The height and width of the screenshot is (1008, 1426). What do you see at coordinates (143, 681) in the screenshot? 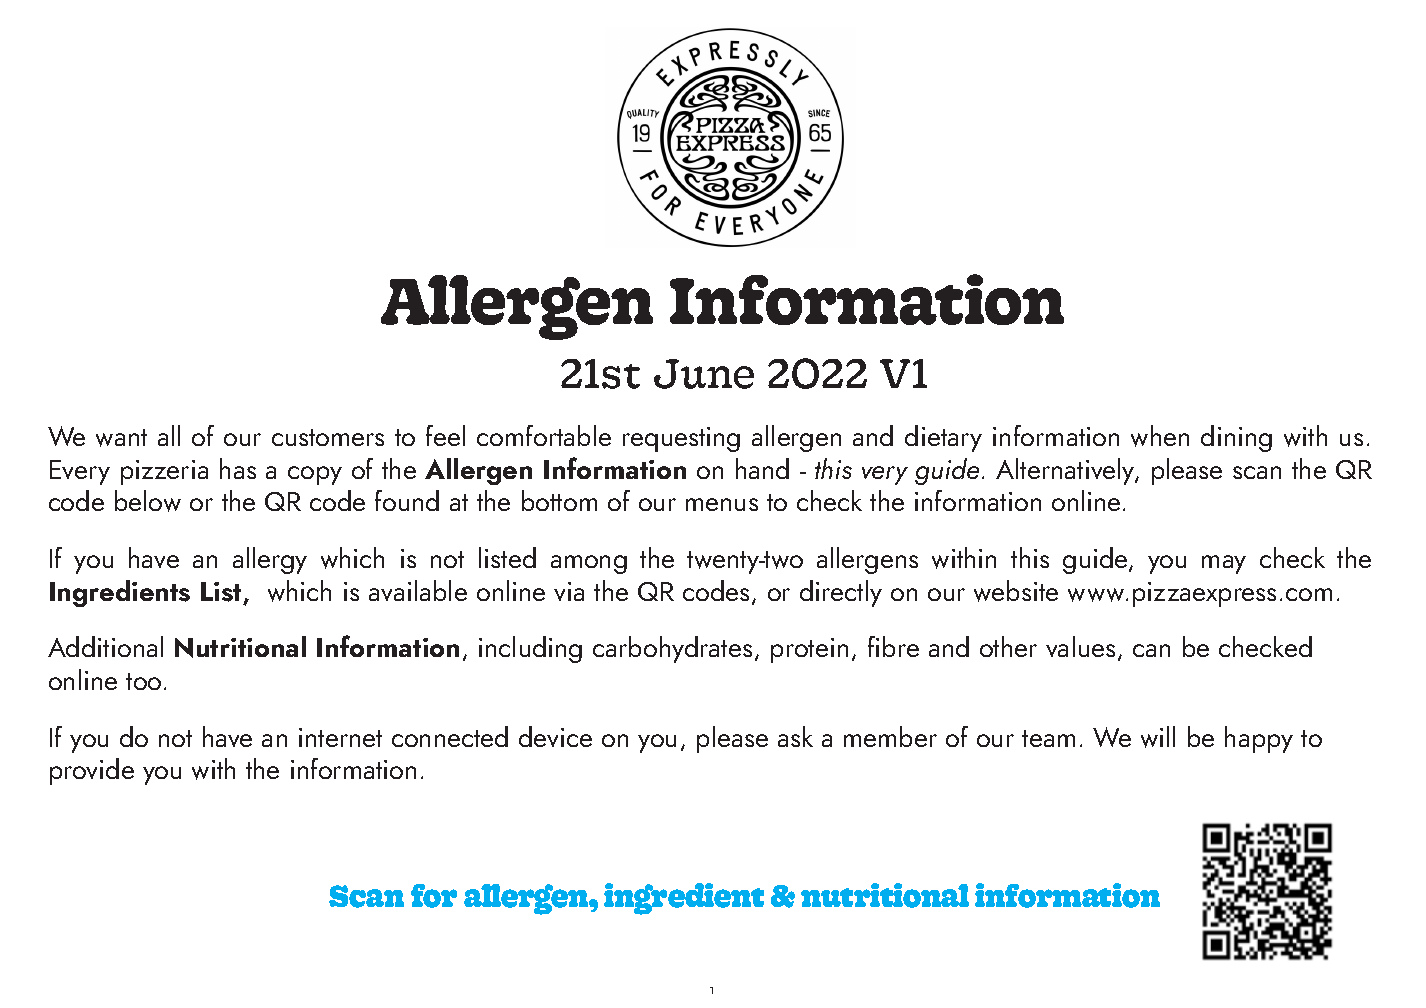
I see `too` at bounding box center [143, 681].
